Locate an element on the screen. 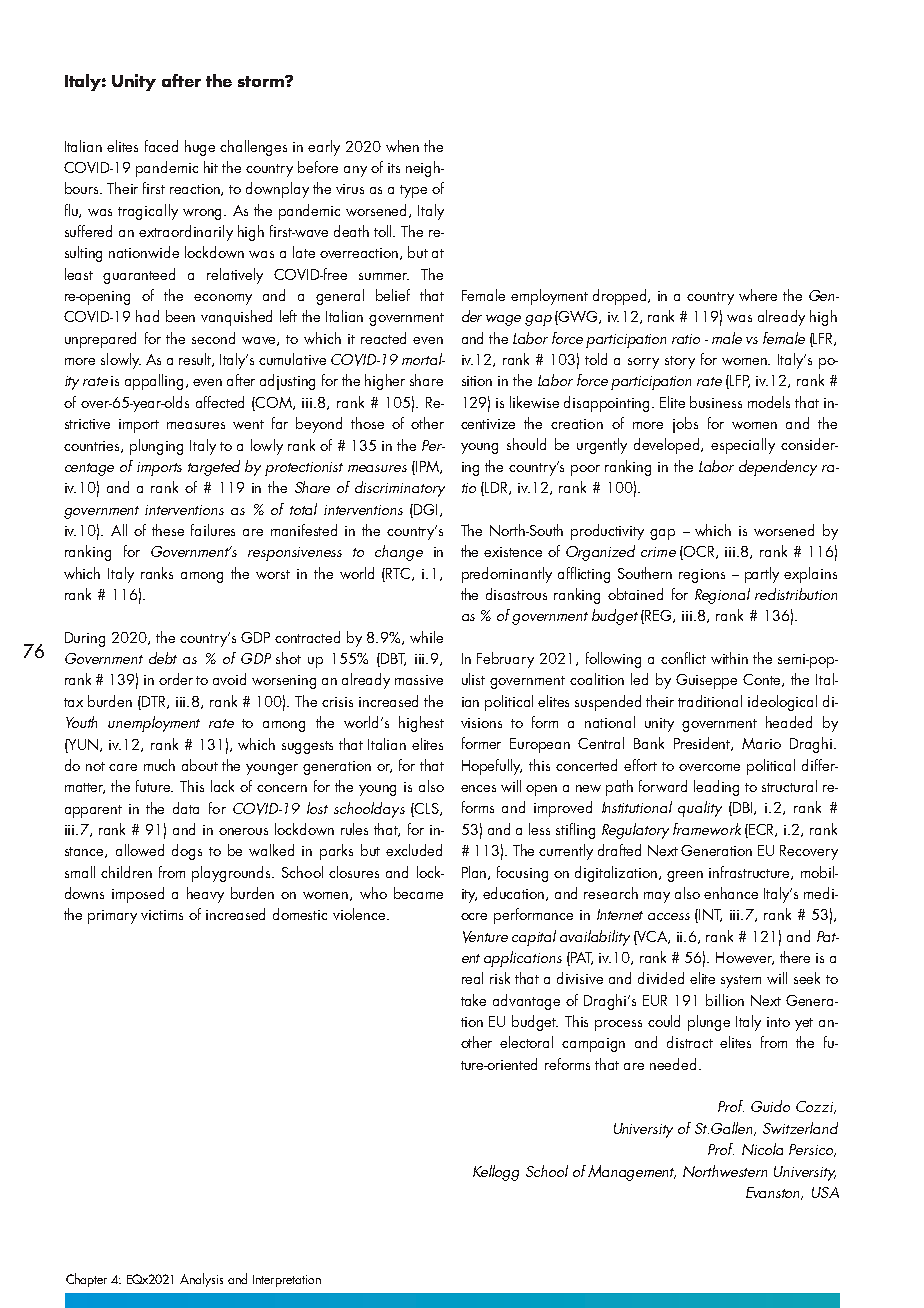 The image size is (924, 1308). discriminatory is located at coordinates (400, 489).
